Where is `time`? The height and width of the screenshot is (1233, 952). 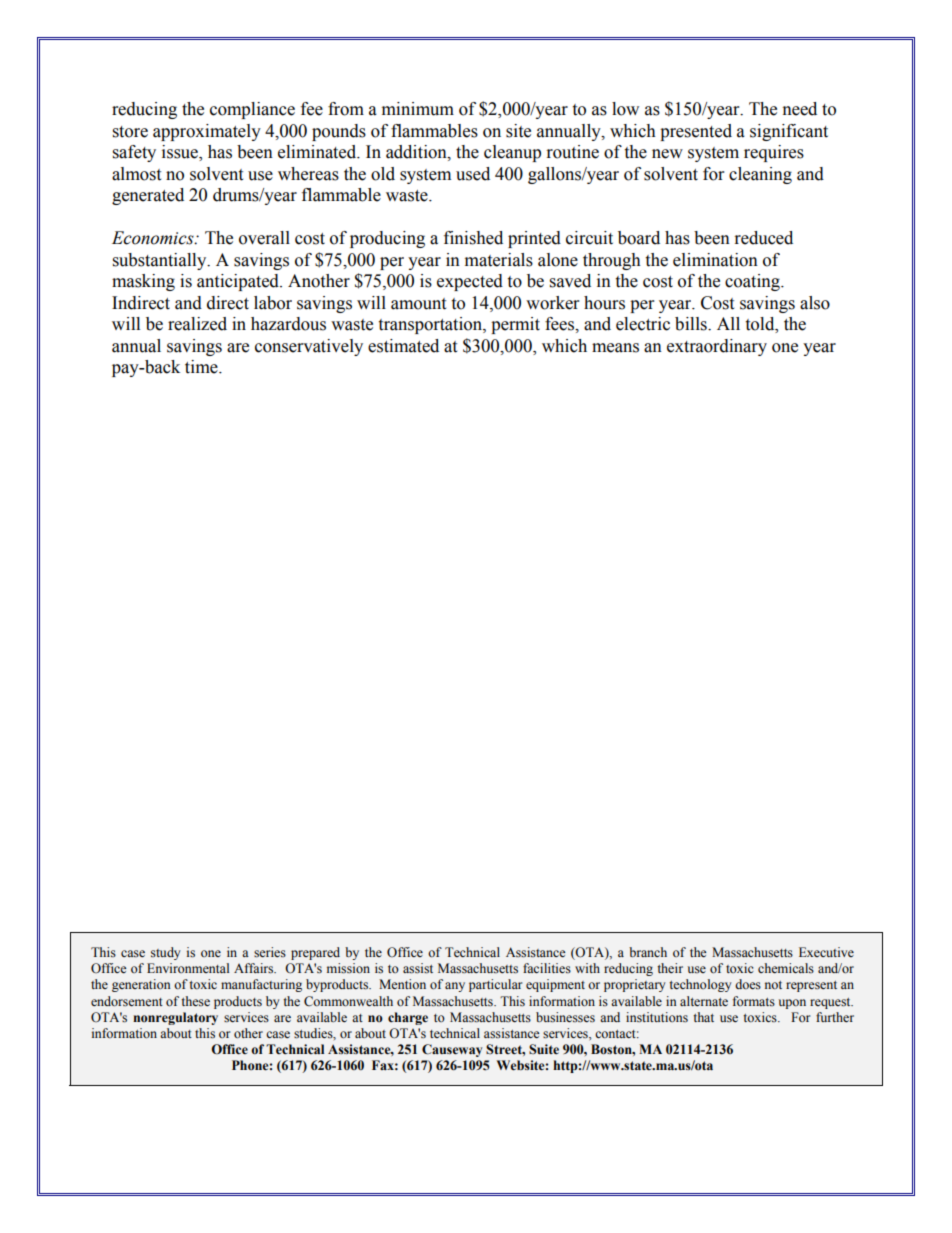
time is located at coordinates (202, 367).
